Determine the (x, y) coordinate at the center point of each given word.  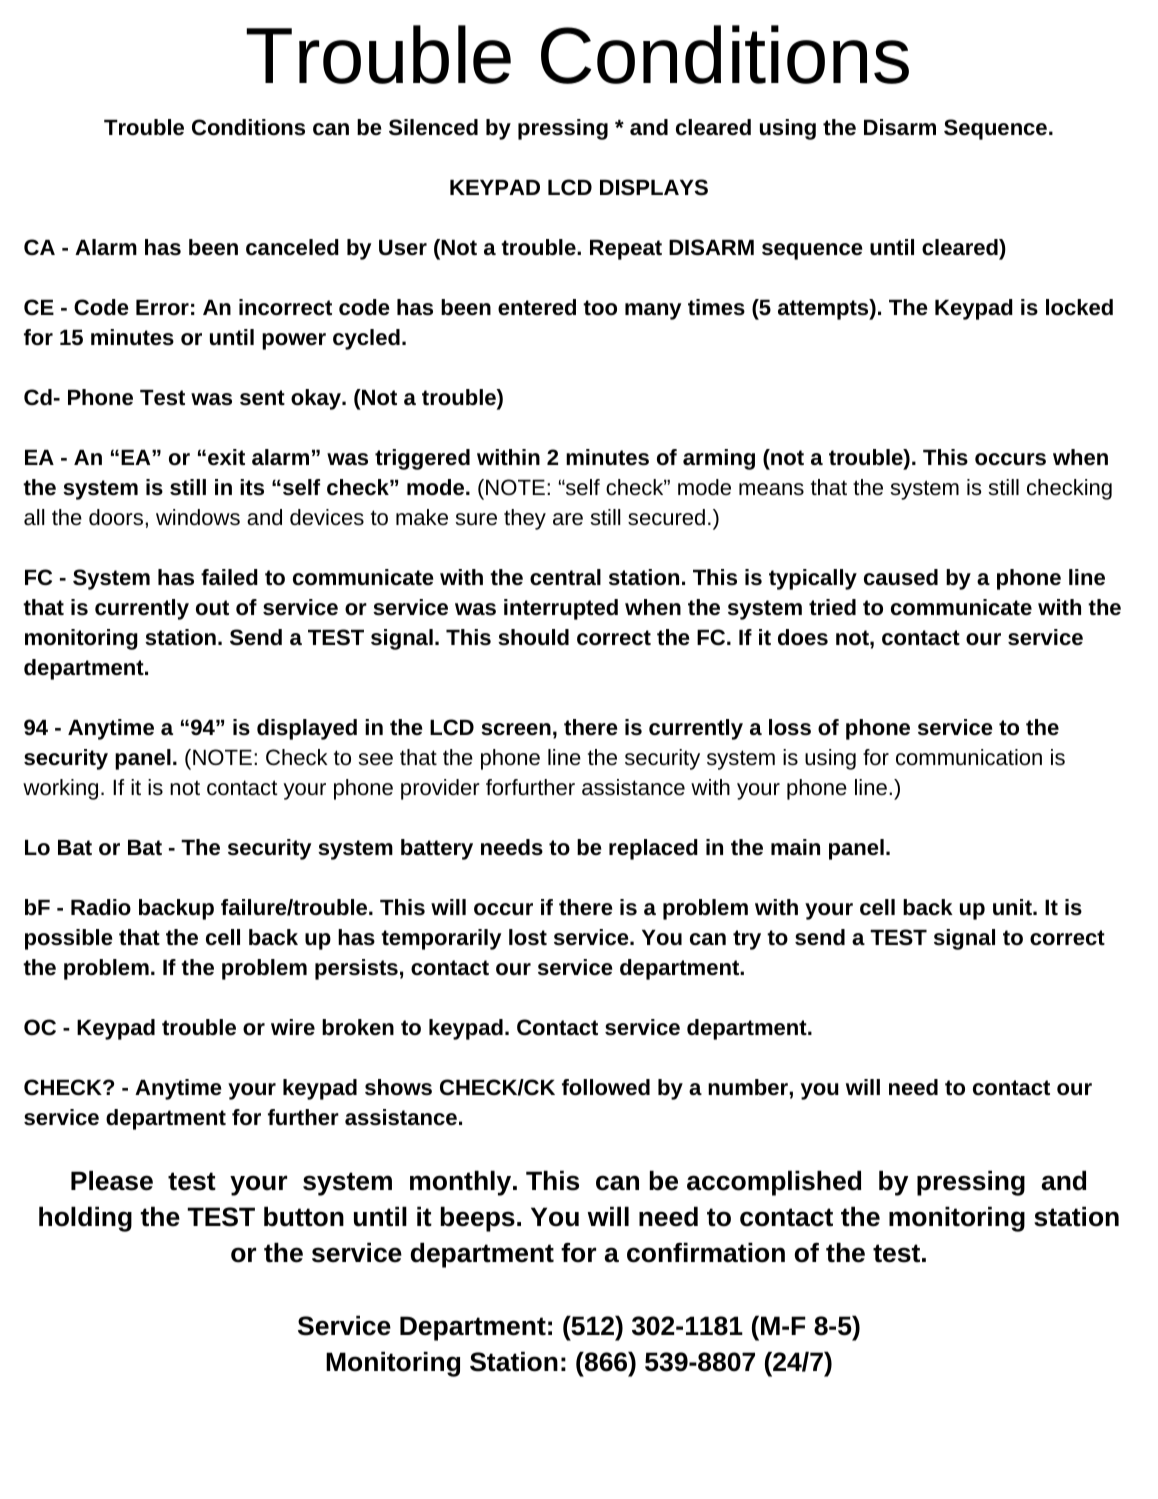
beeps (477, 1219)
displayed (307, 729)
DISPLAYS (654, 187)
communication (969, 757)
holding (85, 1219)
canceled (292, 247)
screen (516, 729)
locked (1079, 307)
